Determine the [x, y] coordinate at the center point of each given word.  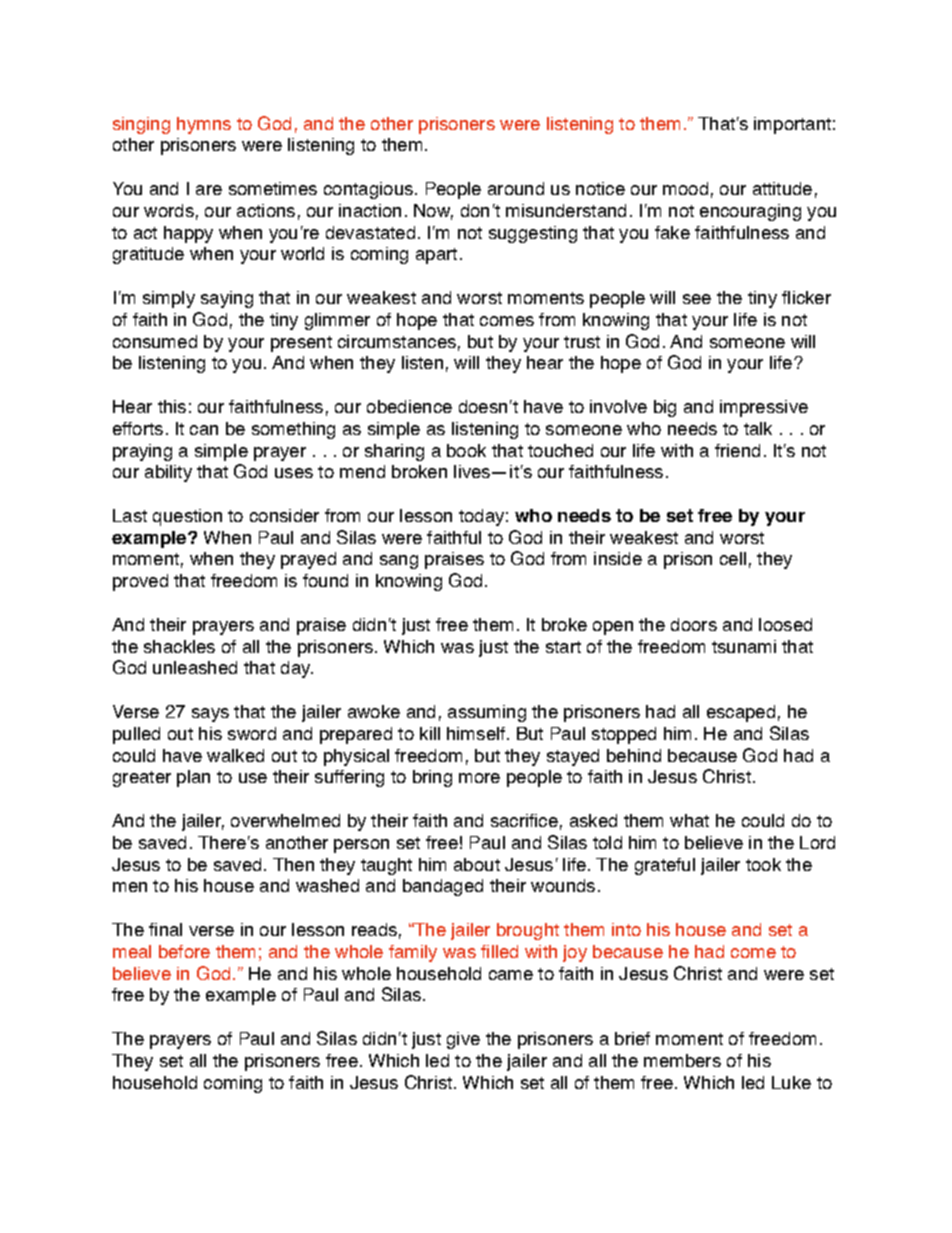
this [172, 406]
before [184, 951]
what [689, 820]
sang [399, 562]
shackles [179, 646]
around [516, 188]
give [463, 1040]
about [477, 864]
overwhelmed [285, 820]
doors [694, 624]
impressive [764, 408]
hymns [204, 125]
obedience [409, 406]
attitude [782, 188]
